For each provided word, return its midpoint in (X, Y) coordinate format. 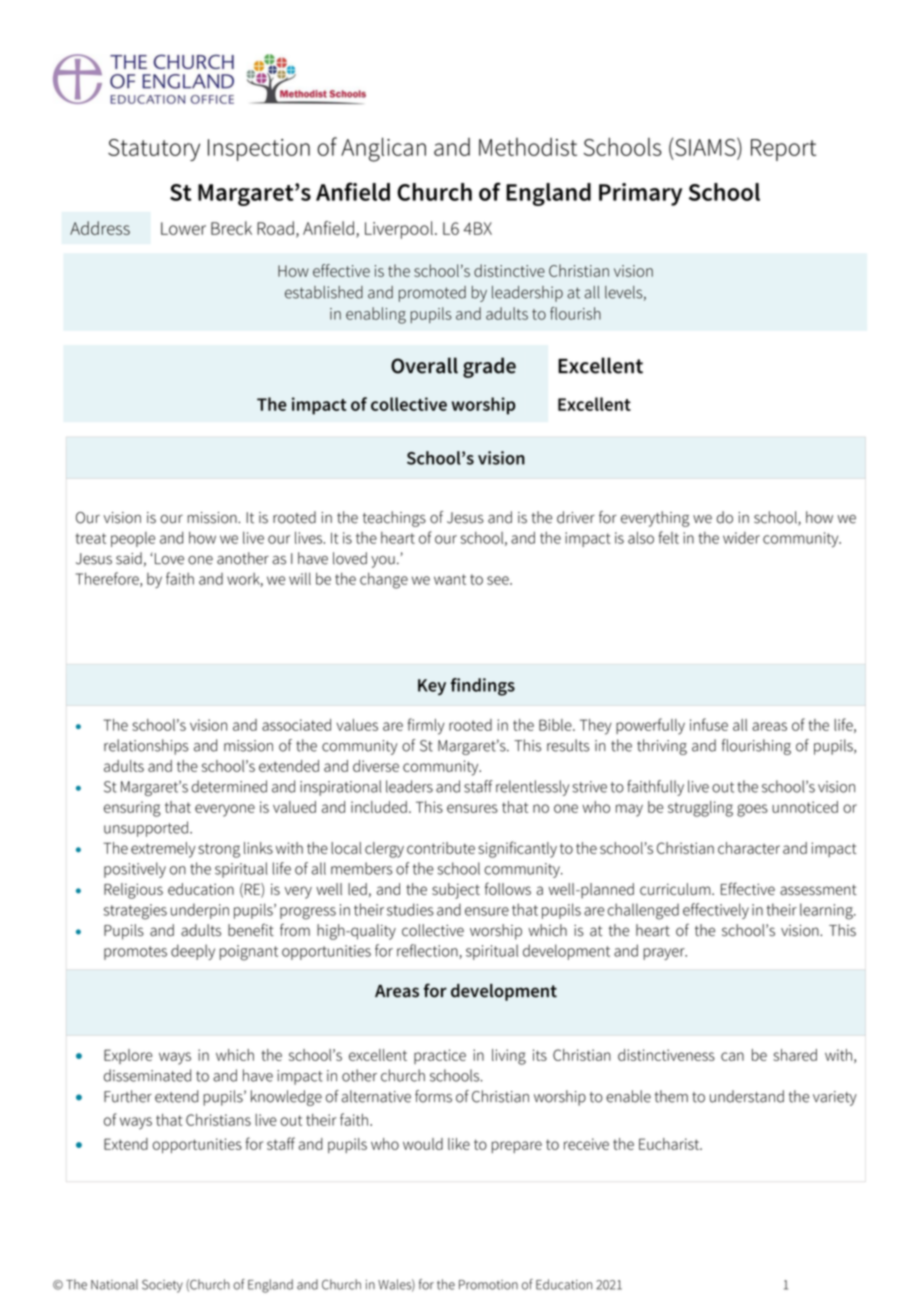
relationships (146, 747)
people (133, 539)
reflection (428, 951)
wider (741, 538)
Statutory (154, 150)
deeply (193, 952)
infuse (709, 724)
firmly (426, 726)
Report (783, 150)
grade (489, 367)
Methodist (528, 147)
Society (162, 1286)
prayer (665, 954)
